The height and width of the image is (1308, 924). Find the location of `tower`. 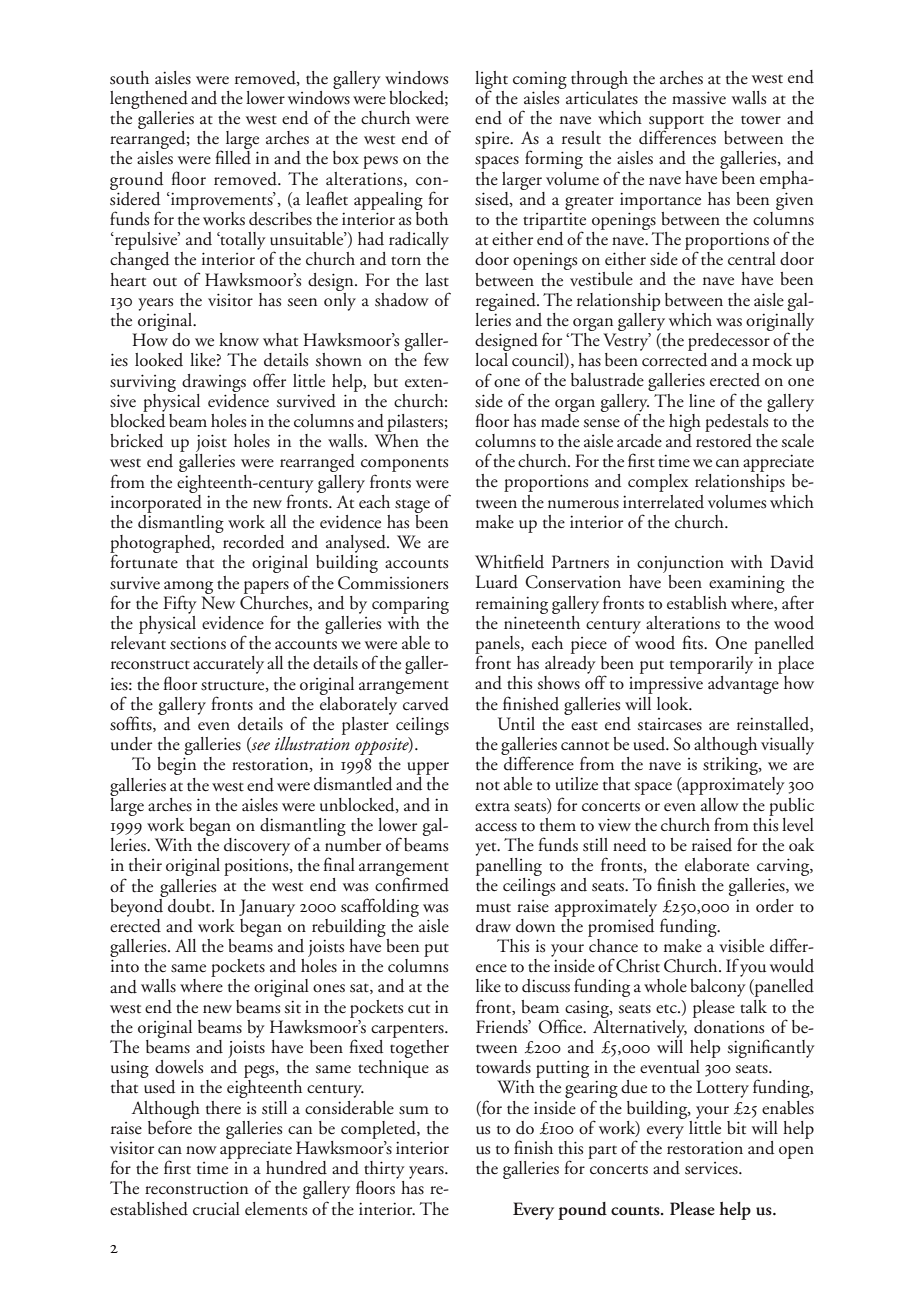

tower is located at coordinates (761, 120).
